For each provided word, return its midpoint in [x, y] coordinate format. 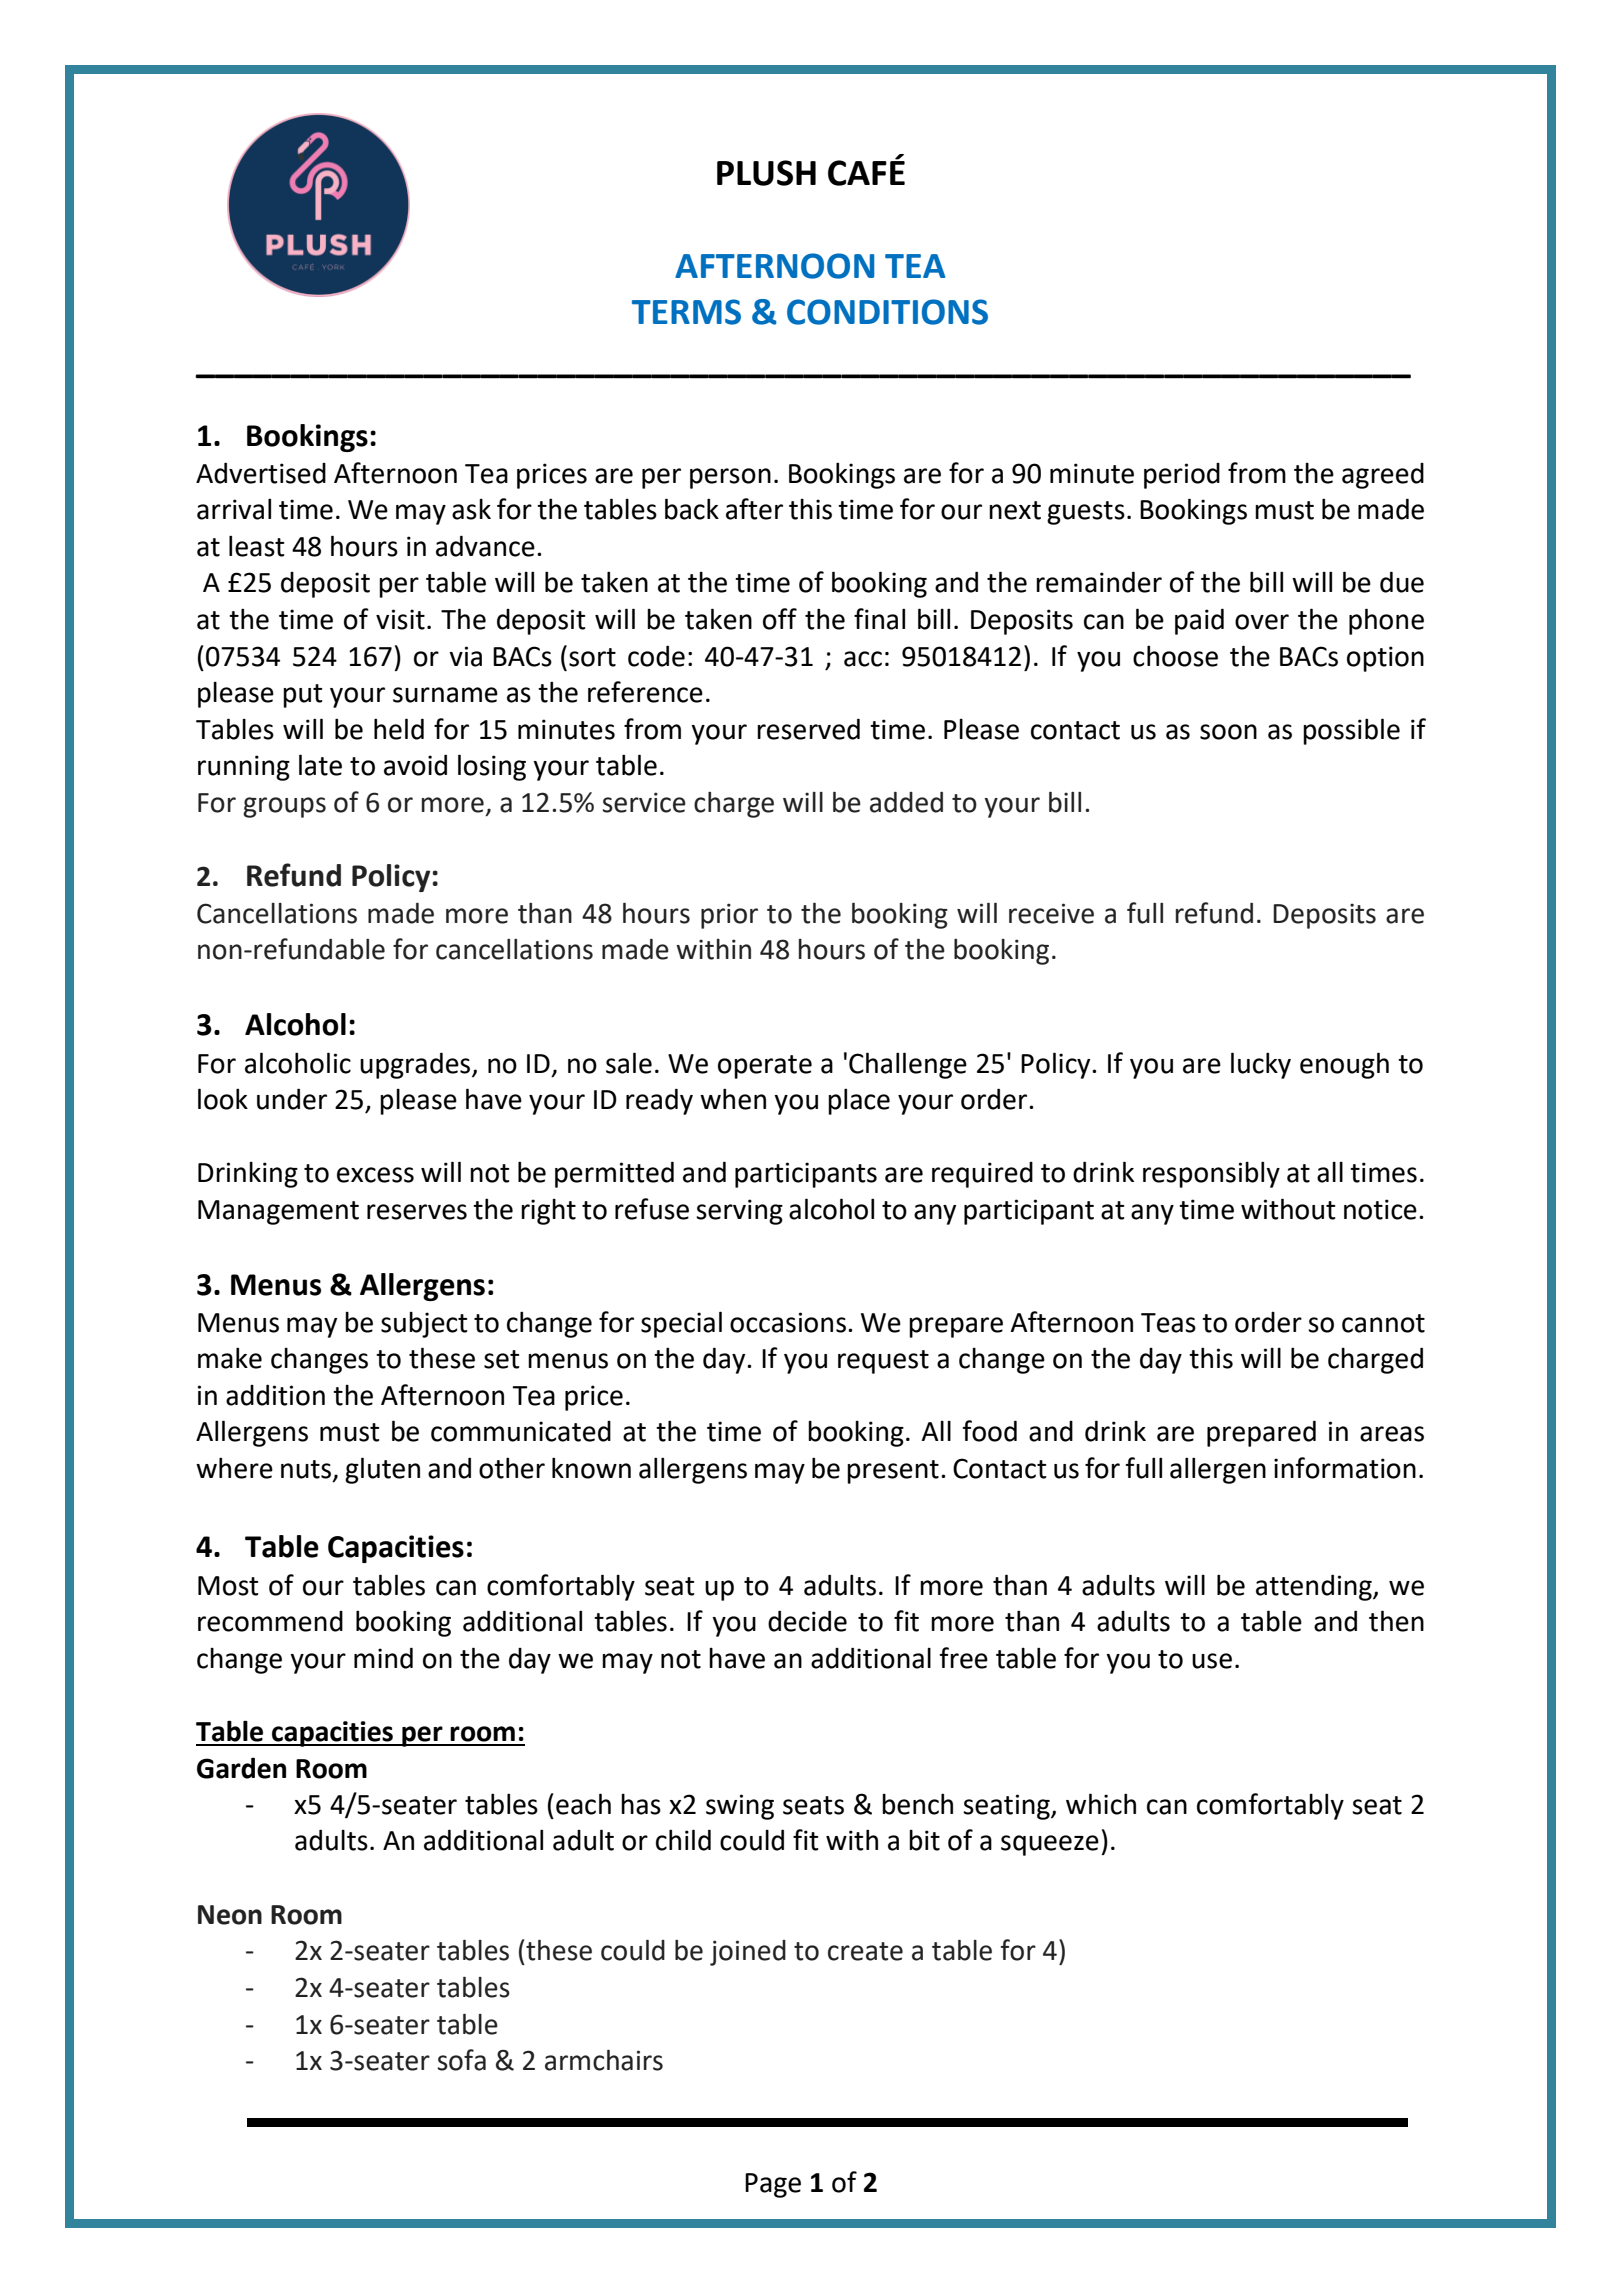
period [1182, 476]
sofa [461, 2060]
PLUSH [766, 173]
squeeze [1050, 1845]
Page [773, 2185]
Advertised [261, 473]
